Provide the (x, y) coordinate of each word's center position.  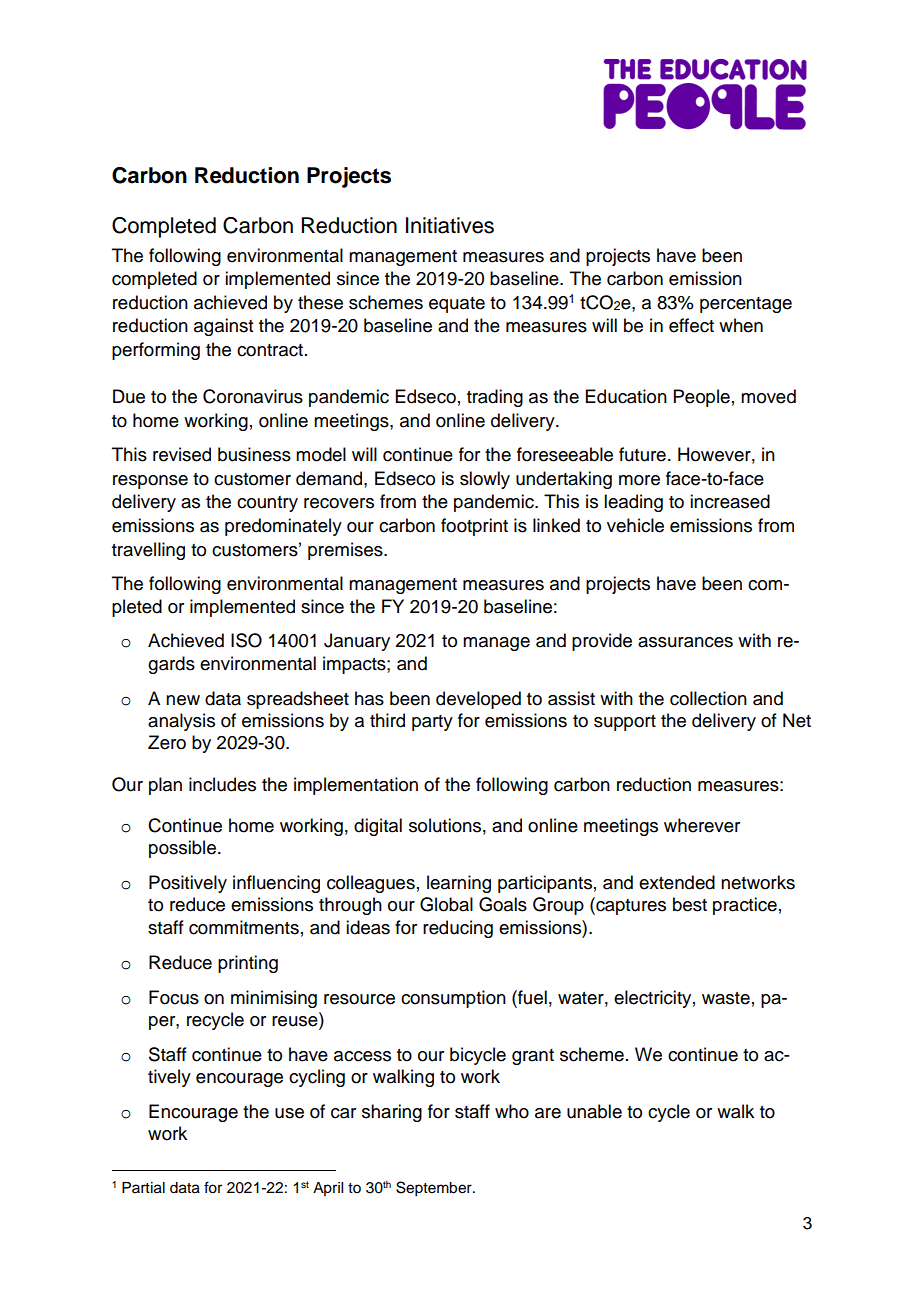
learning (459, 884)
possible (182, 849)
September (435, 1189)
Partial (143, 1188)
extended (677, 882)
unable (594, 1111)
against (223, 327)
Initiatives (450, 225)
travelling (148, 551)
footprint (474, 527)
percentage (746, 305)
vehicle (635, 525)
